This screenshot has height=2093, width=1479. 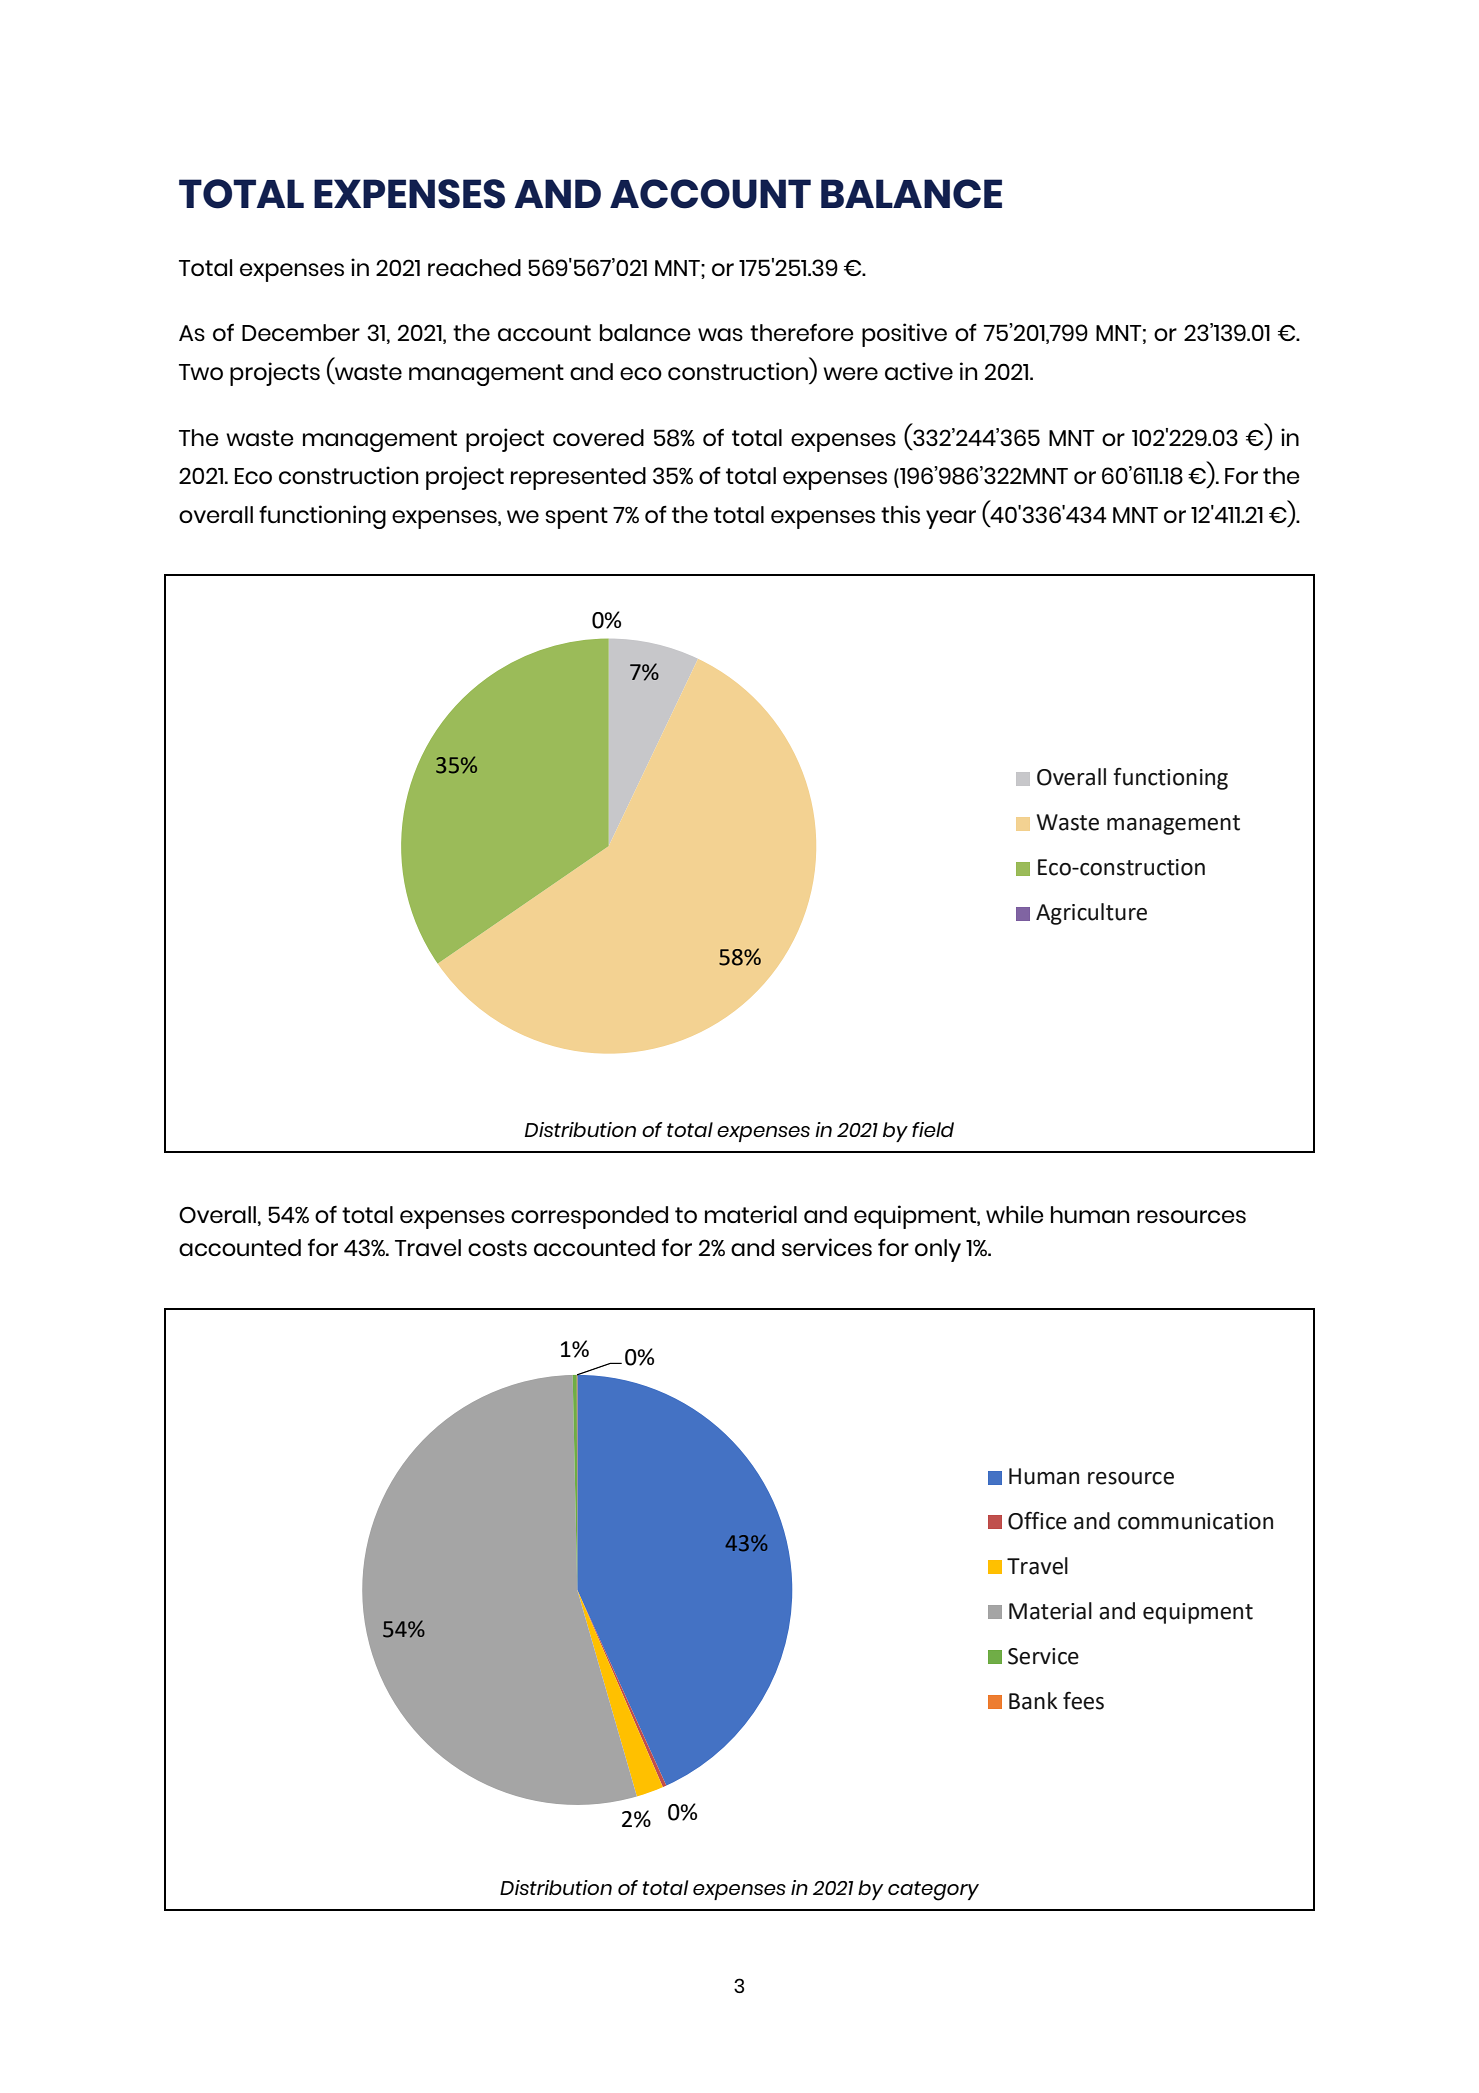 I want to click on Bank, so click(x=1033, y=1701).
